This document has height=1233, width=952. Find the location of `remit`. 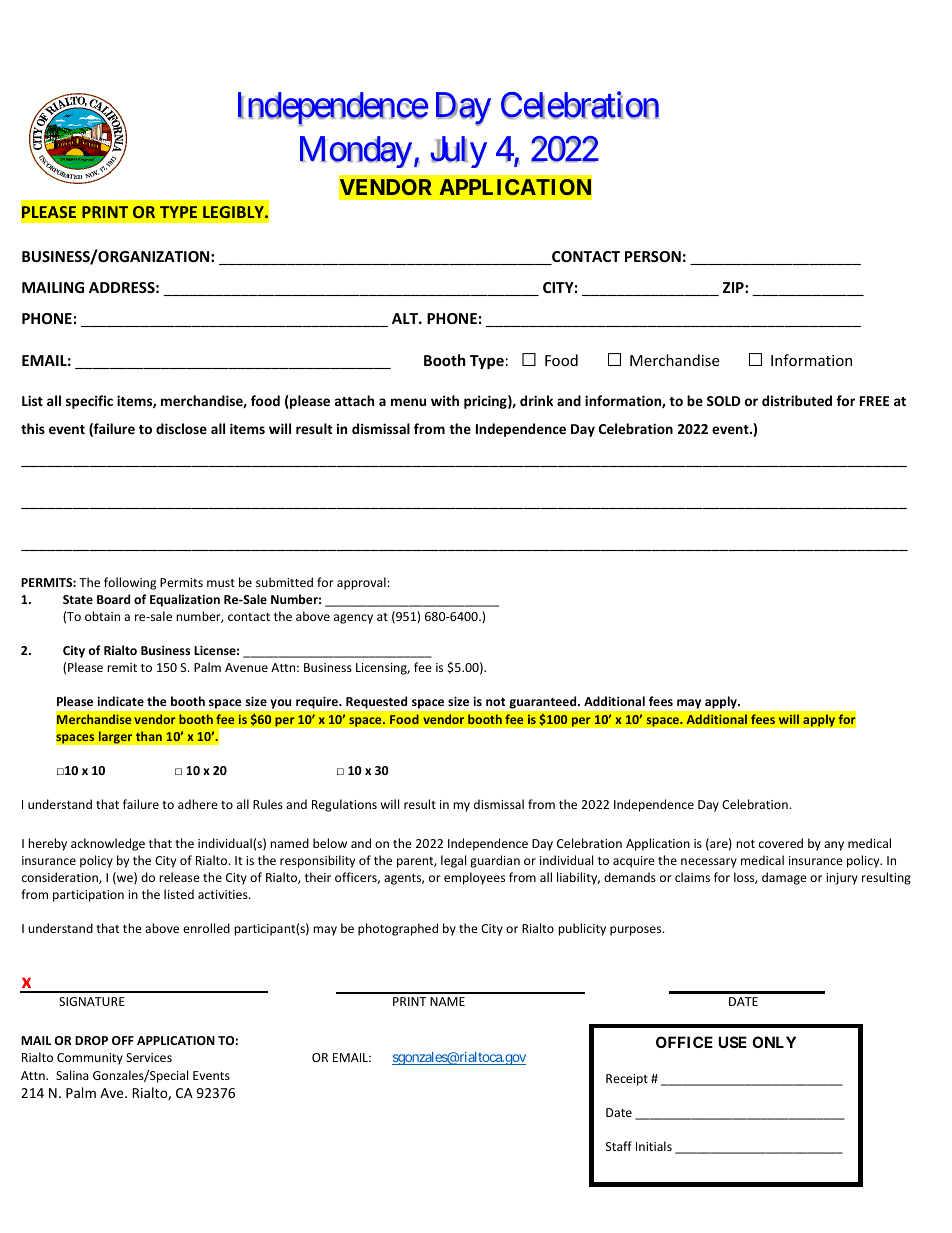

remit is located at coordinates (122, 667).
